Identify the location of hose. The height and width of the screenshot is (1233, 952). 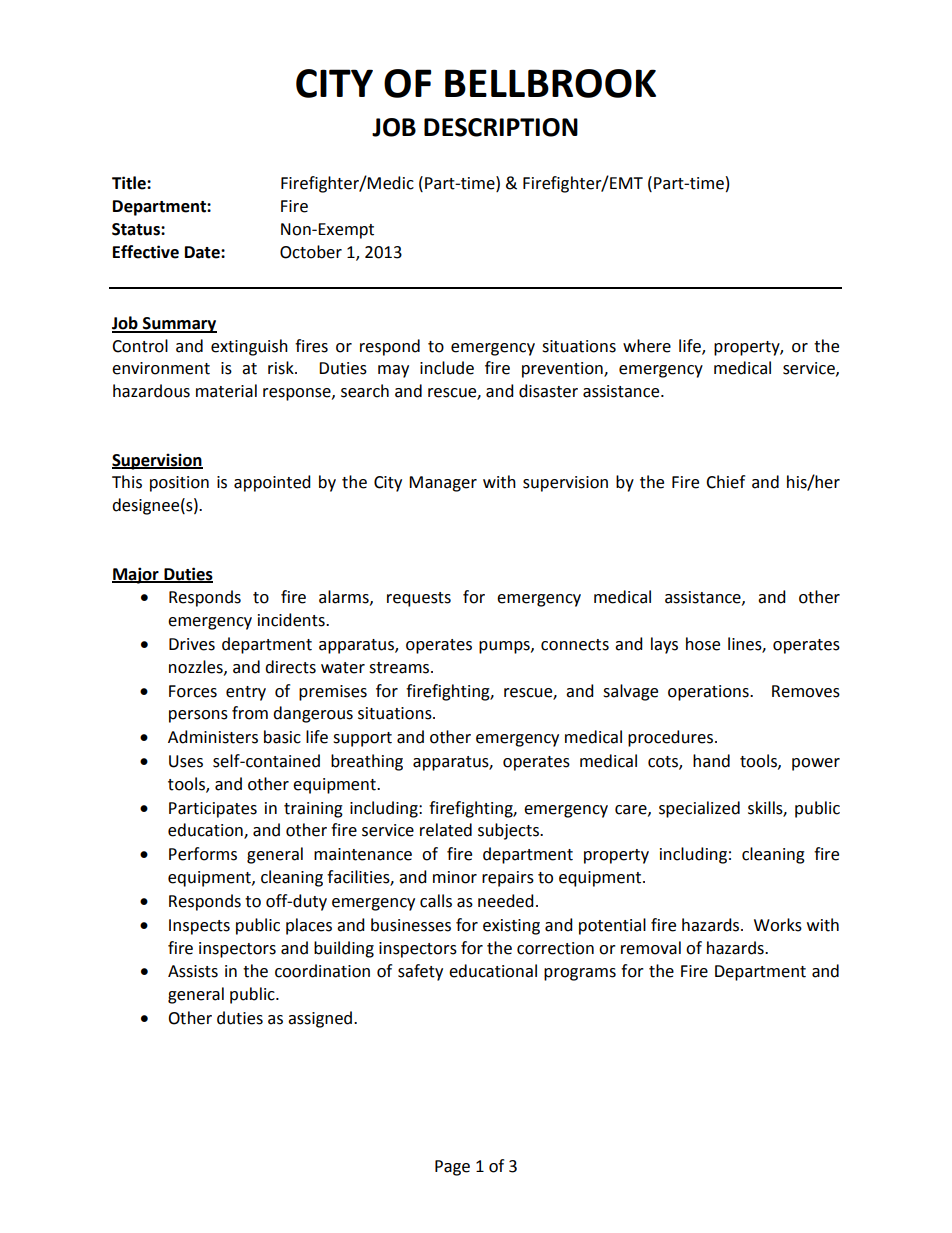
(703, 644).
